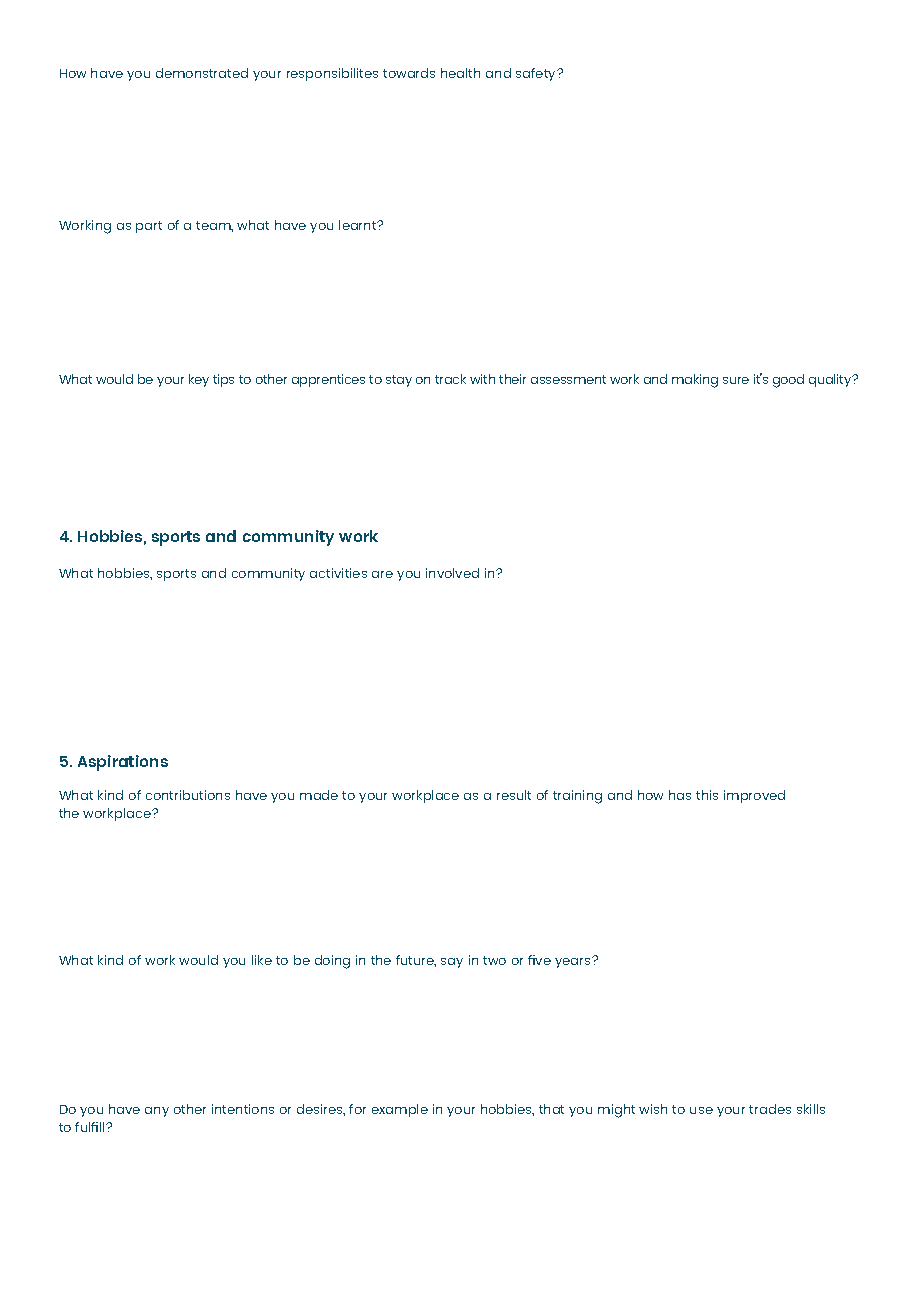 Image resolution: width=924 pixels, height=1308 pixels. I want to click on safety, so click(537, 74).
